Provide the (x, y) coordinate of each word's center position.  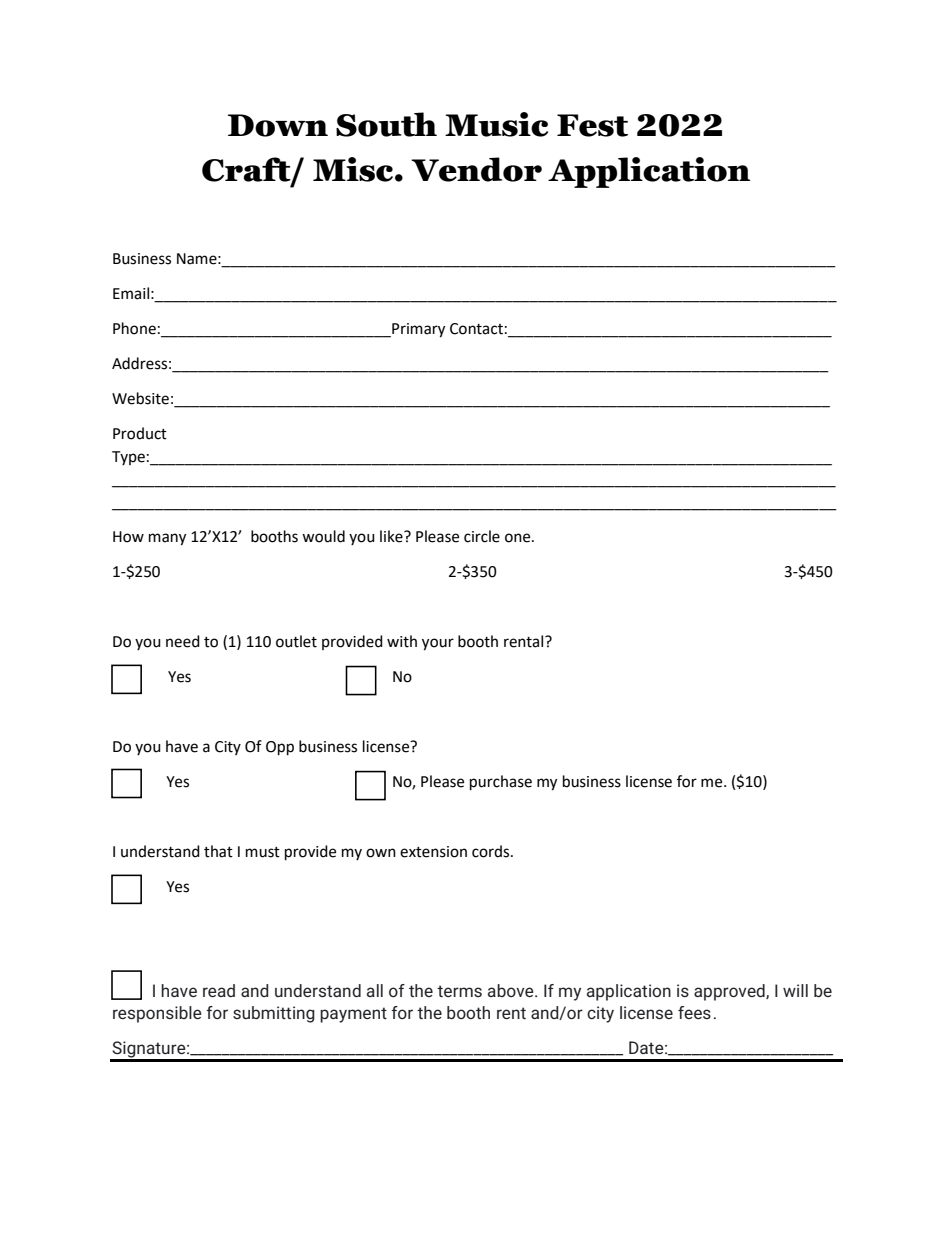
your (438, 644)
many (167, 539)
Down (278, 125)
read (219, 990)
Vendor (476, 169)
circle (482, 536)
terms (459, 991)
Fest (592, 125)
